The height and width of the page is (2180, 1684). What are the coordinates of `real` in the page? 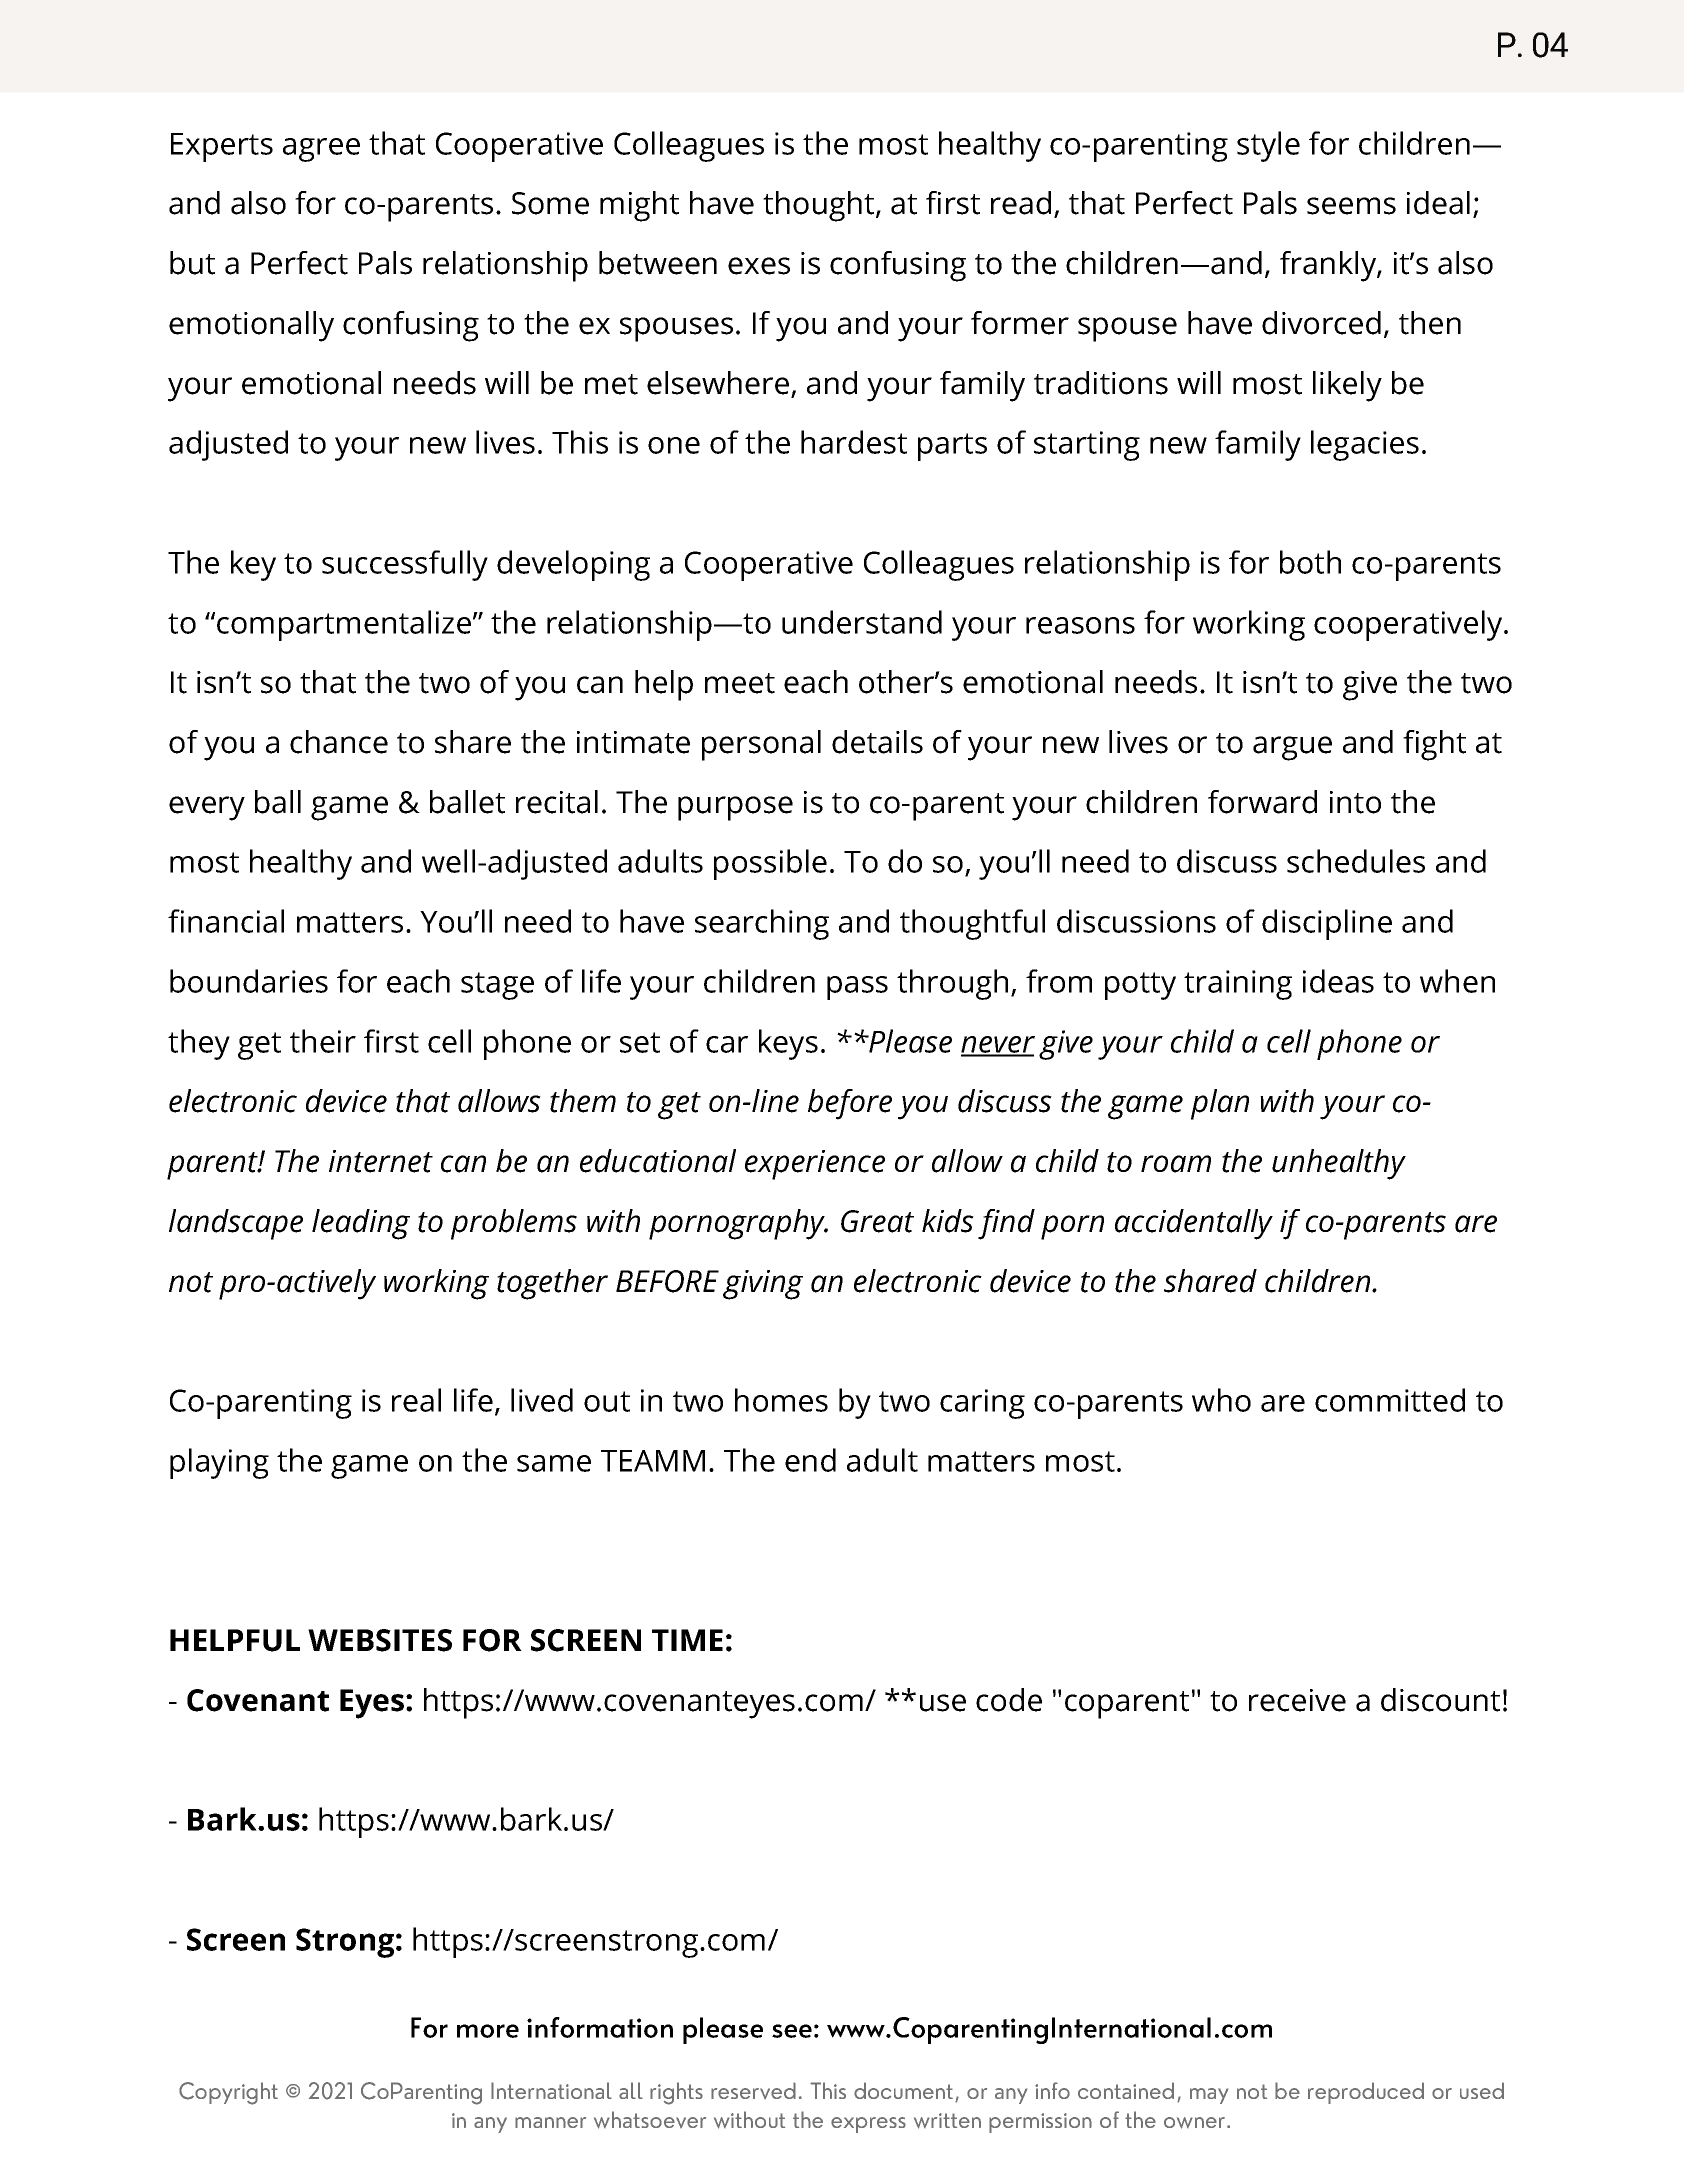 It's located at (416, 1400).
